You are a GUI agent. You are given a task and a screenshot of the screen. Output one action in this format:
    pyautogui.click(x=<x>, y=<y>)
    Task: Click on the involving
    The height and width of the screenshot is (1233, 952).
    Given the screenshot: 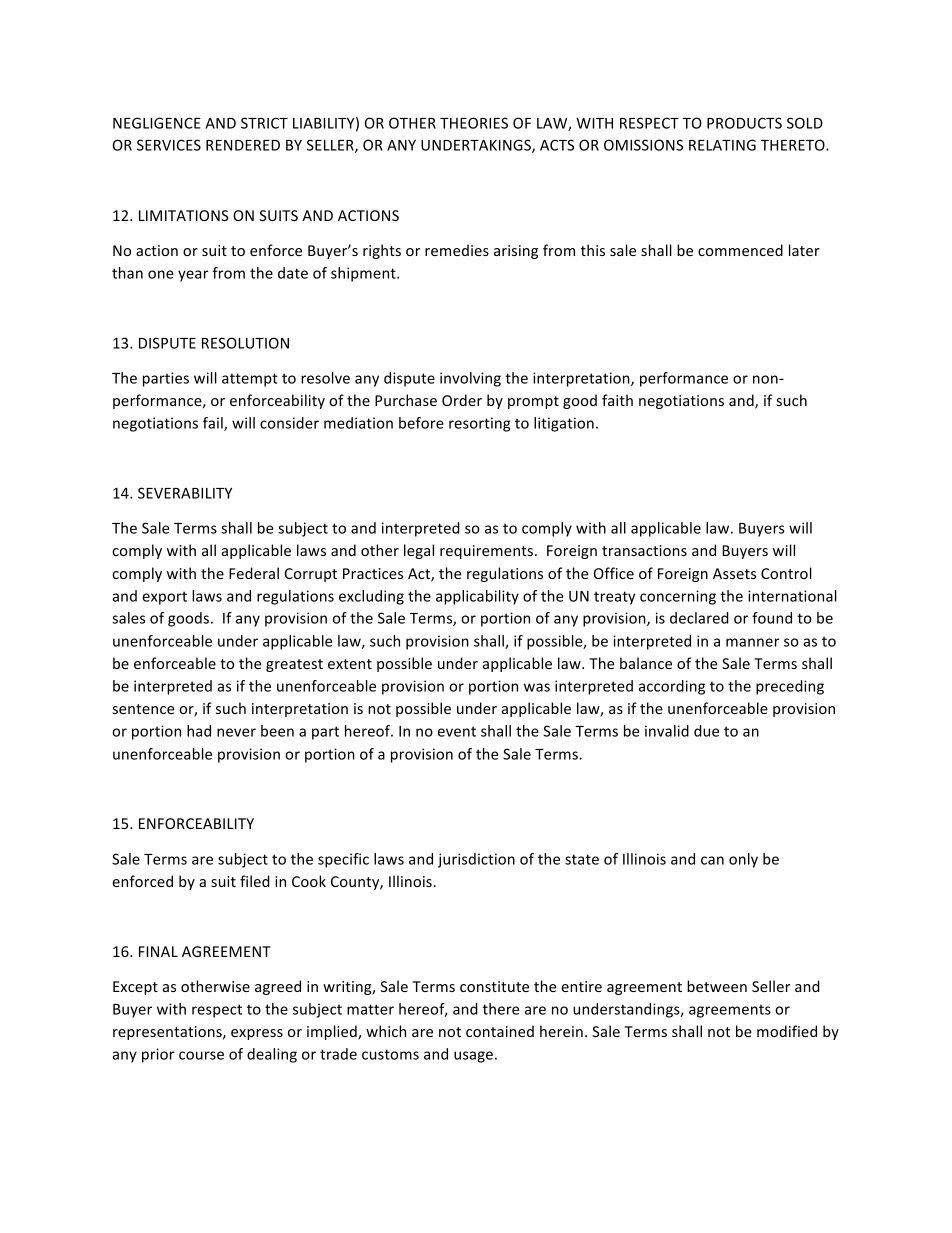 What is the action you would take?
    pyautogui.click(x=470, y=379)
